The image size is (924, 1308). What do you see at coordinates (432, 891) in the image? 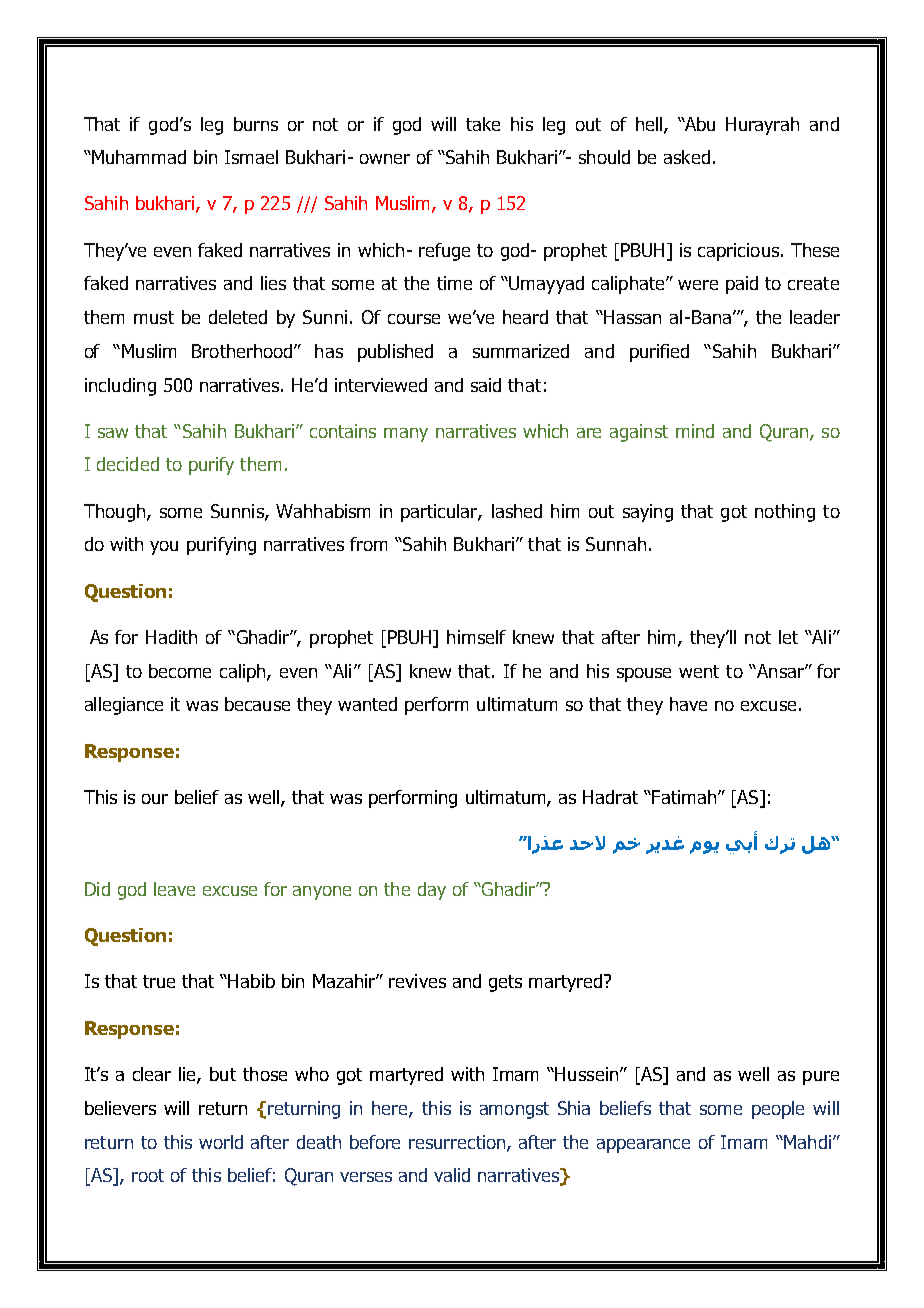
I see `day` at bounding box center [432, 891].
